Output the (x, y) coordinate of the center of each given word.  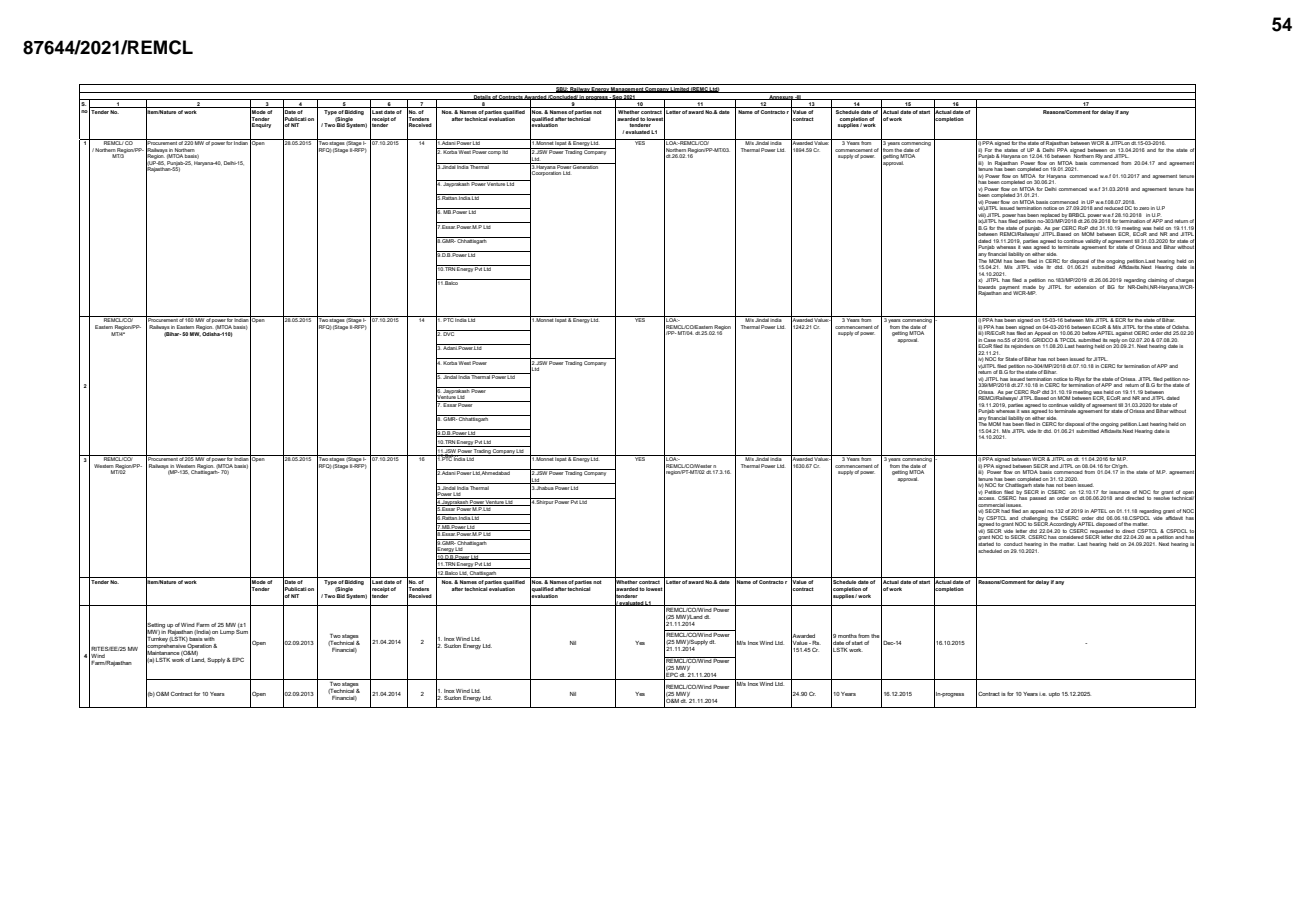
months (847, 636)
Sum (242, 630)
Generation (586, 166)
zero (1144, 208)
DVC (449, 333)
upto (1054, 694)
